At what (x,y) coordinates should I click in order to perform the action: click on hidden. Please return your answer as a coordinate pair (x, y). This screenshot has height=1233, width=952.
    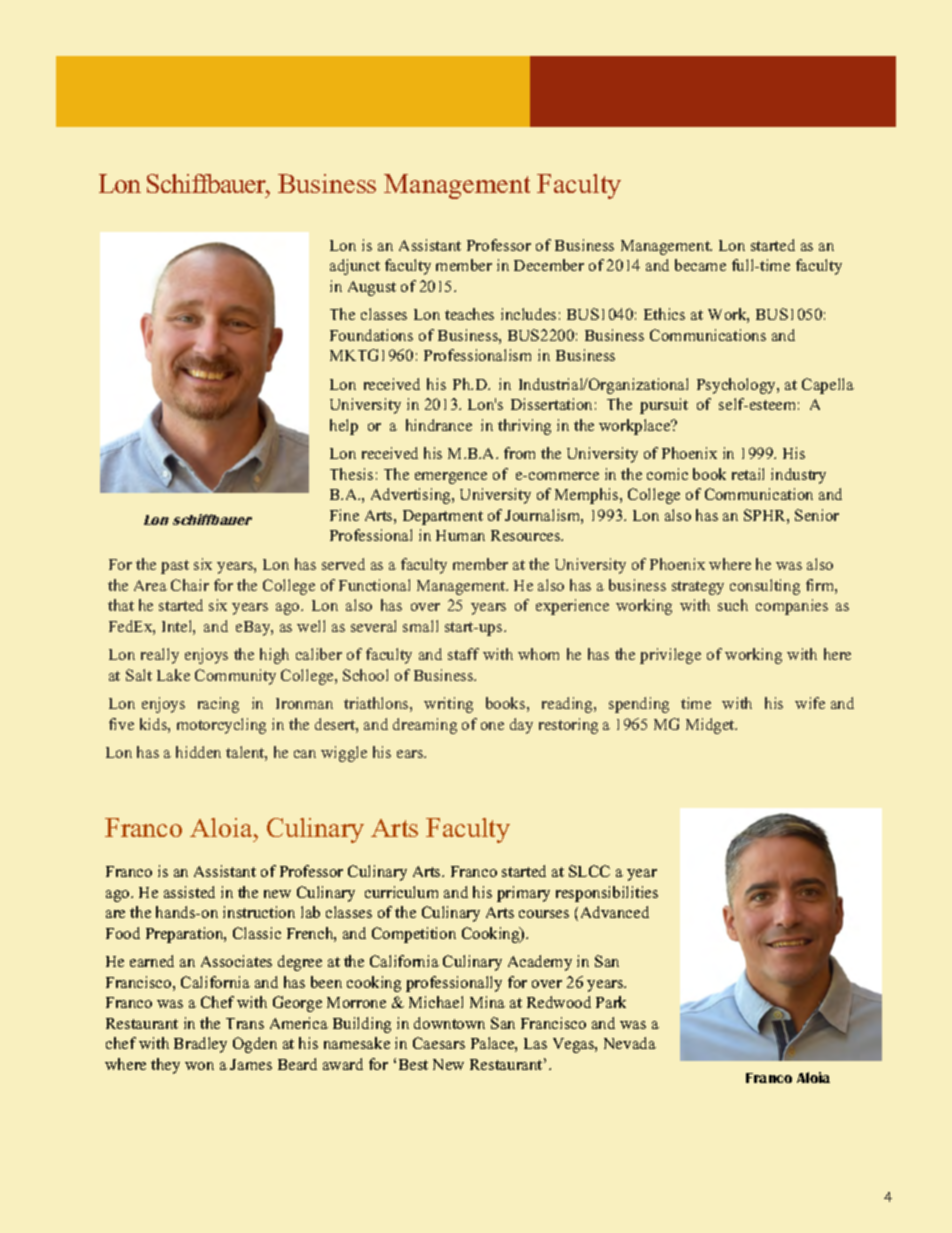
    Looking at the image, I should click on (198, 752).
